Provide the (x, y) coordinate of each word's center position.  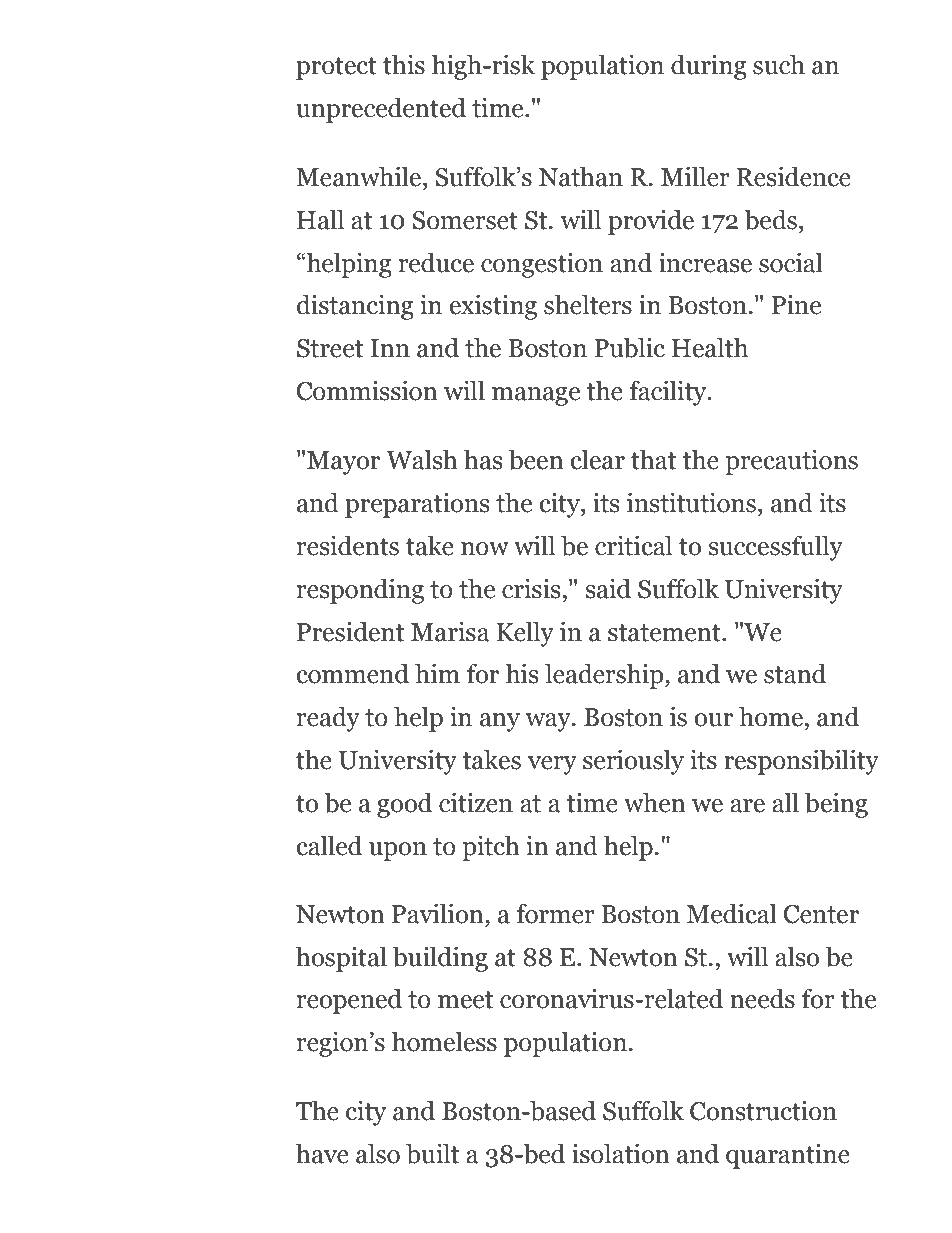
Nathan (581, 177)
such (779, 64)
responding (360, 591)
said (608, 588)
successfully (776, 548)
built (432, 1153)
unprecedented (381, 110)
